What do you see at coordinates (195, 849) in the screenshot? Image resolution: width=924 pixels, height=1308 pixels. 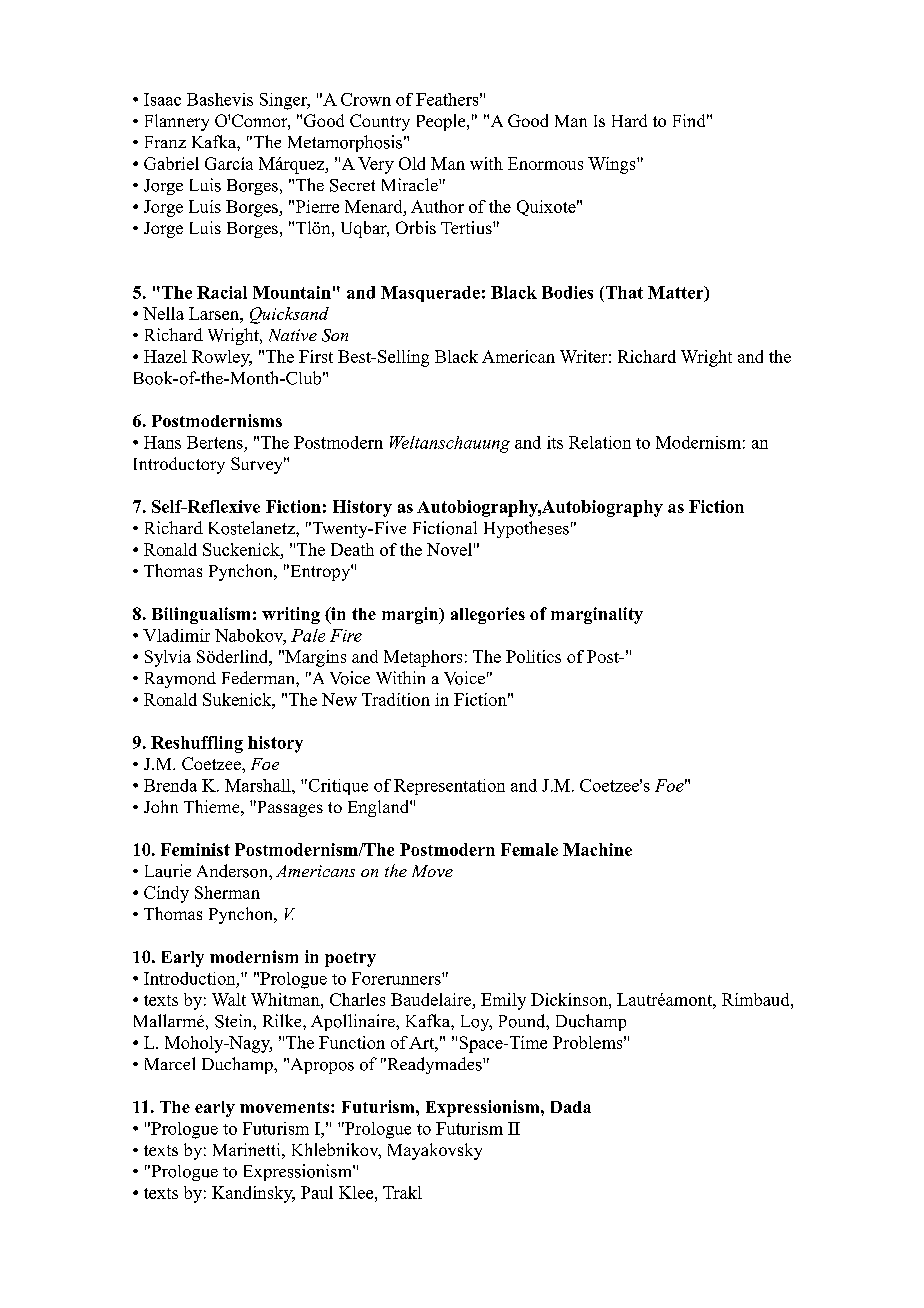 I see `Feminist` at bounding box center [195, 849].
